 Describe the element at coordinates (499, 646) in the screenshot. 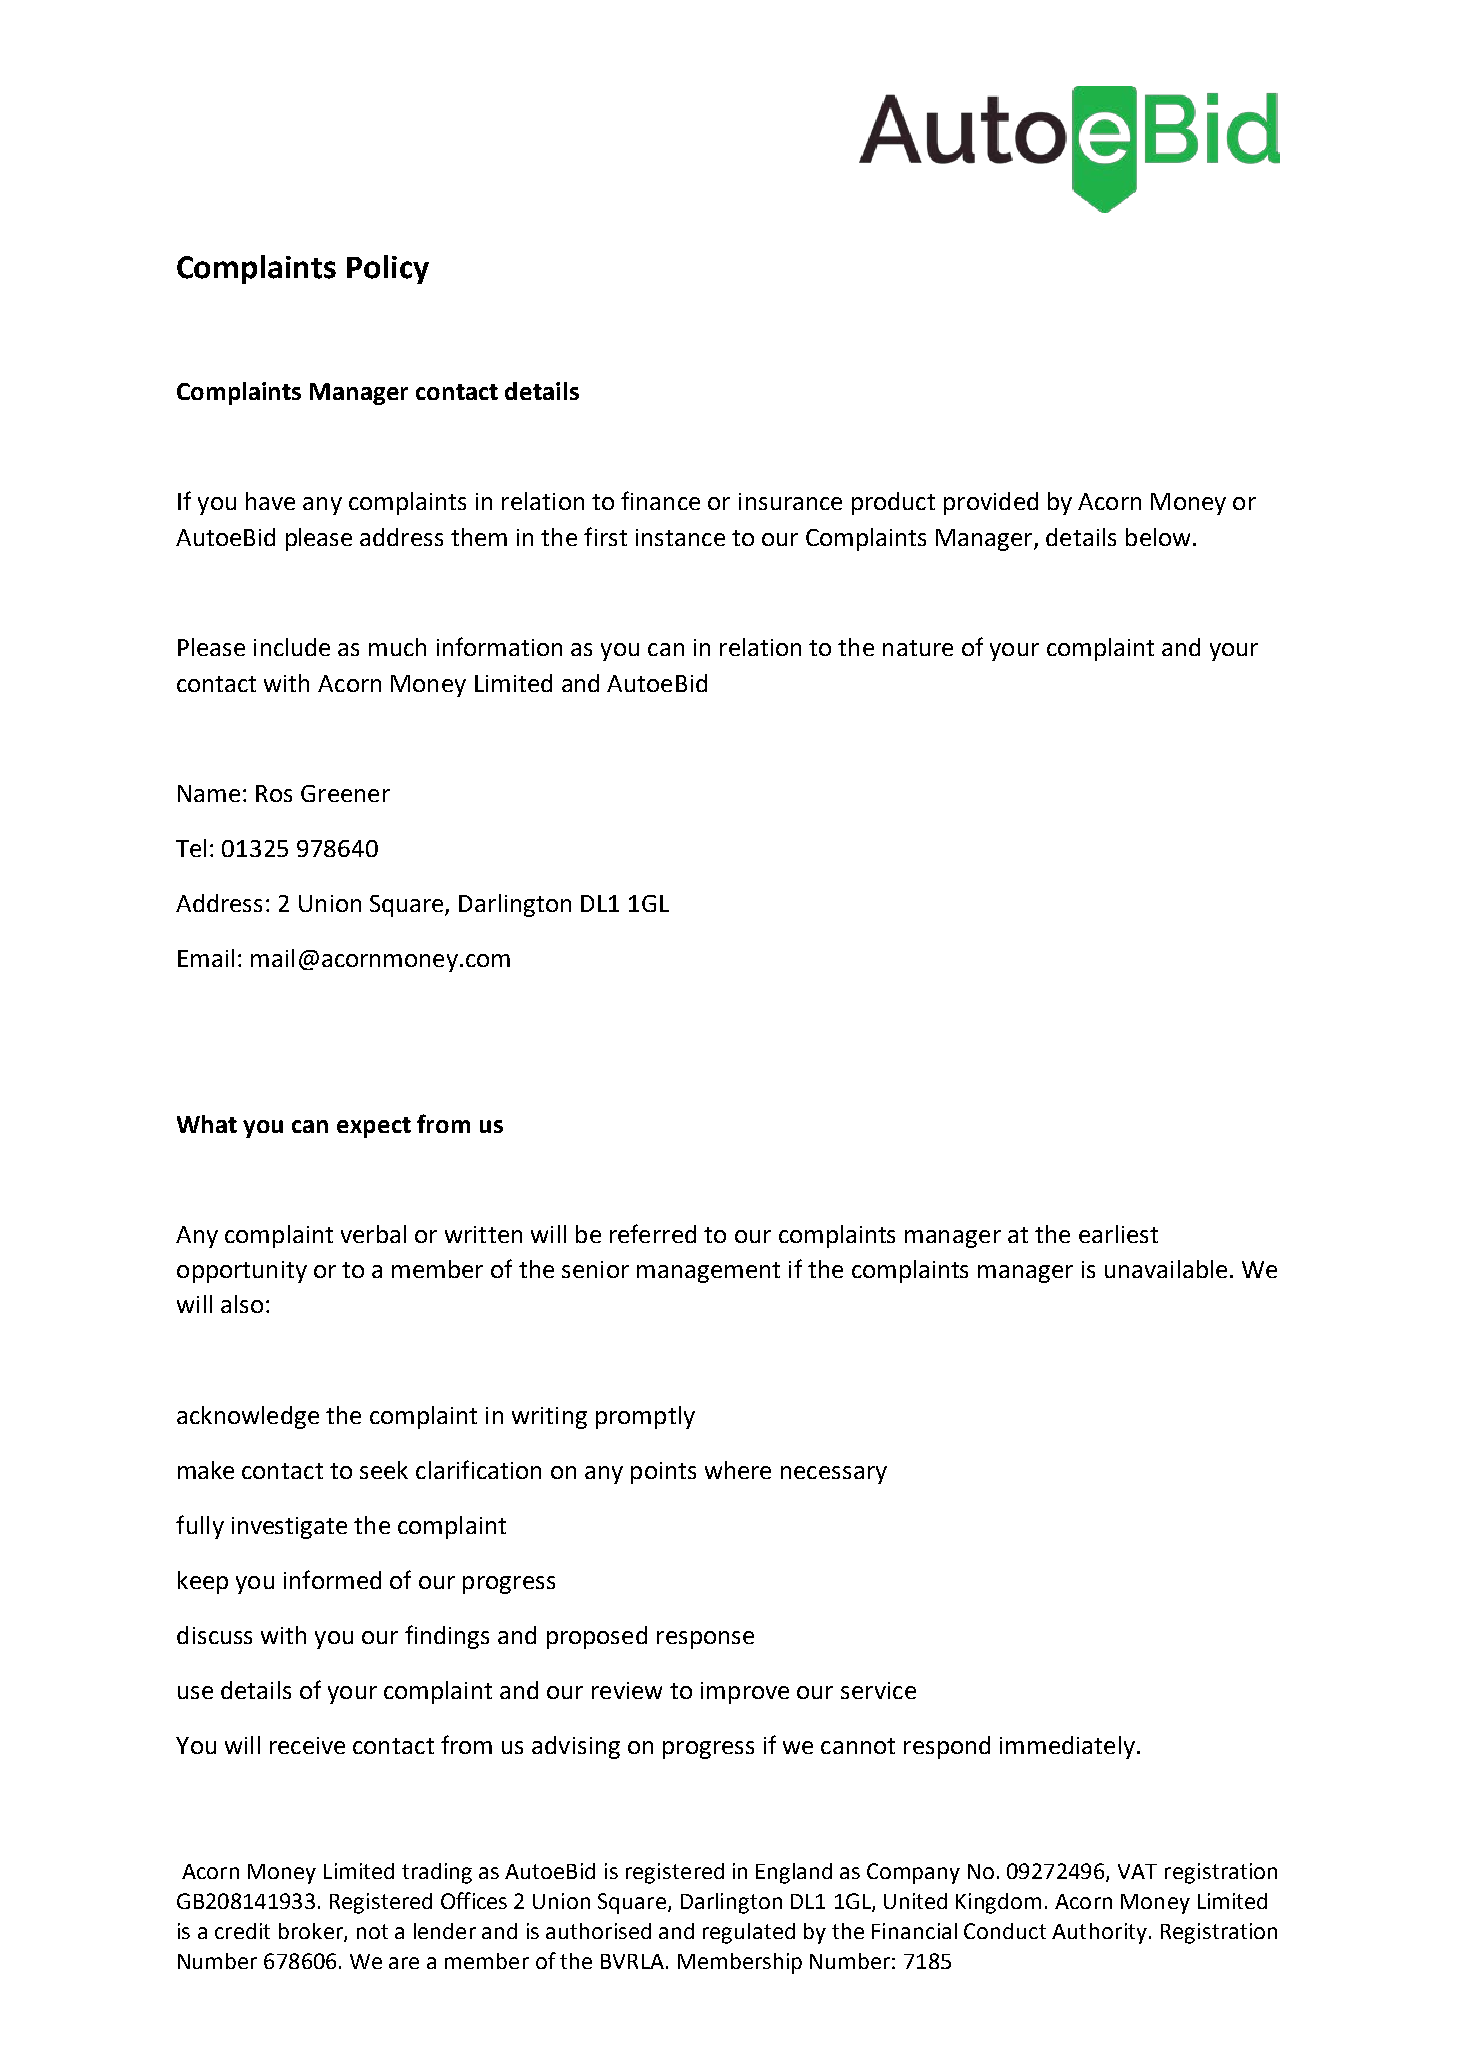

I see `information` at that location.
